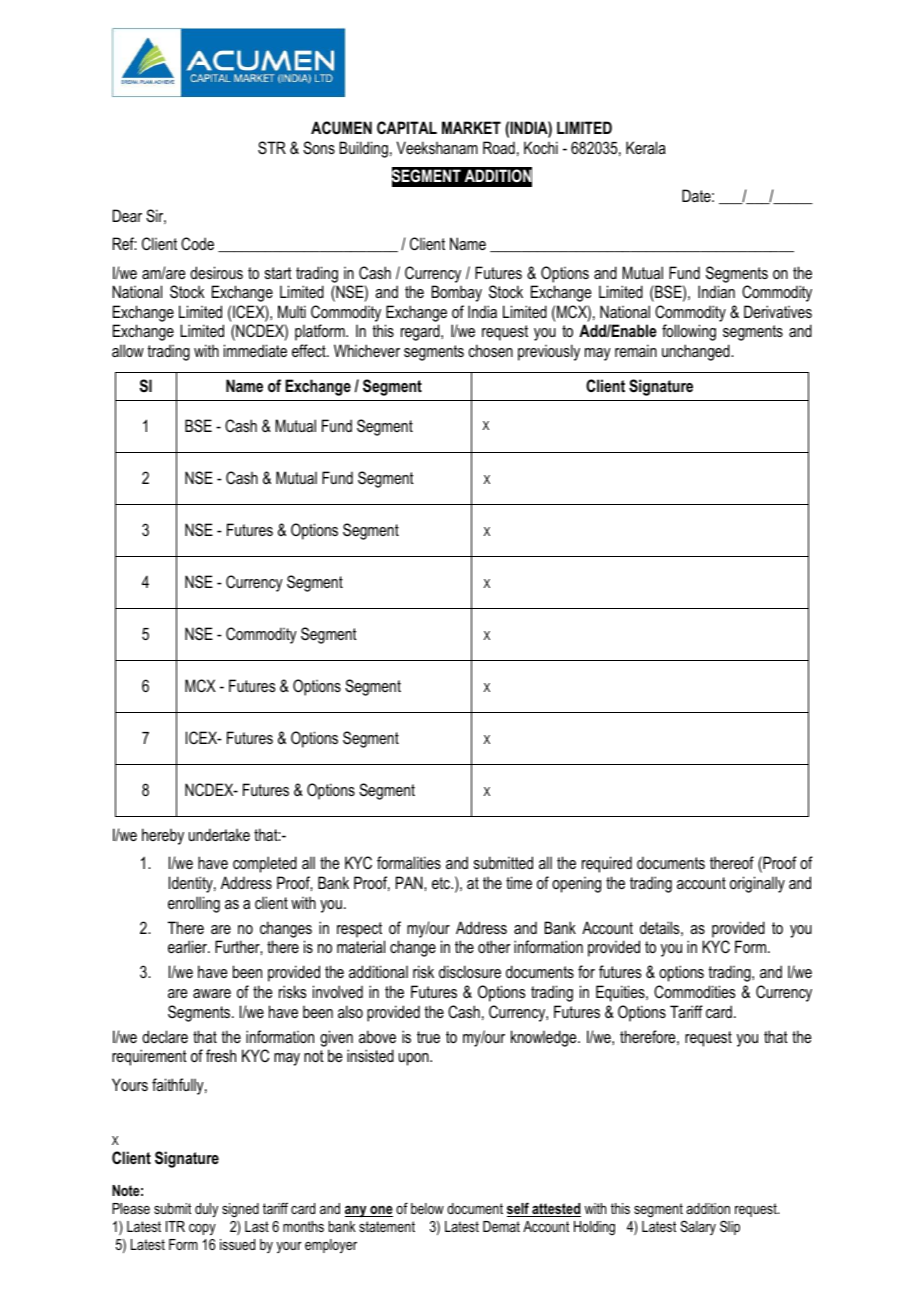  Describe the element at coordinates (471, 127) in the screenshot. I see `MARKET` at that location.
